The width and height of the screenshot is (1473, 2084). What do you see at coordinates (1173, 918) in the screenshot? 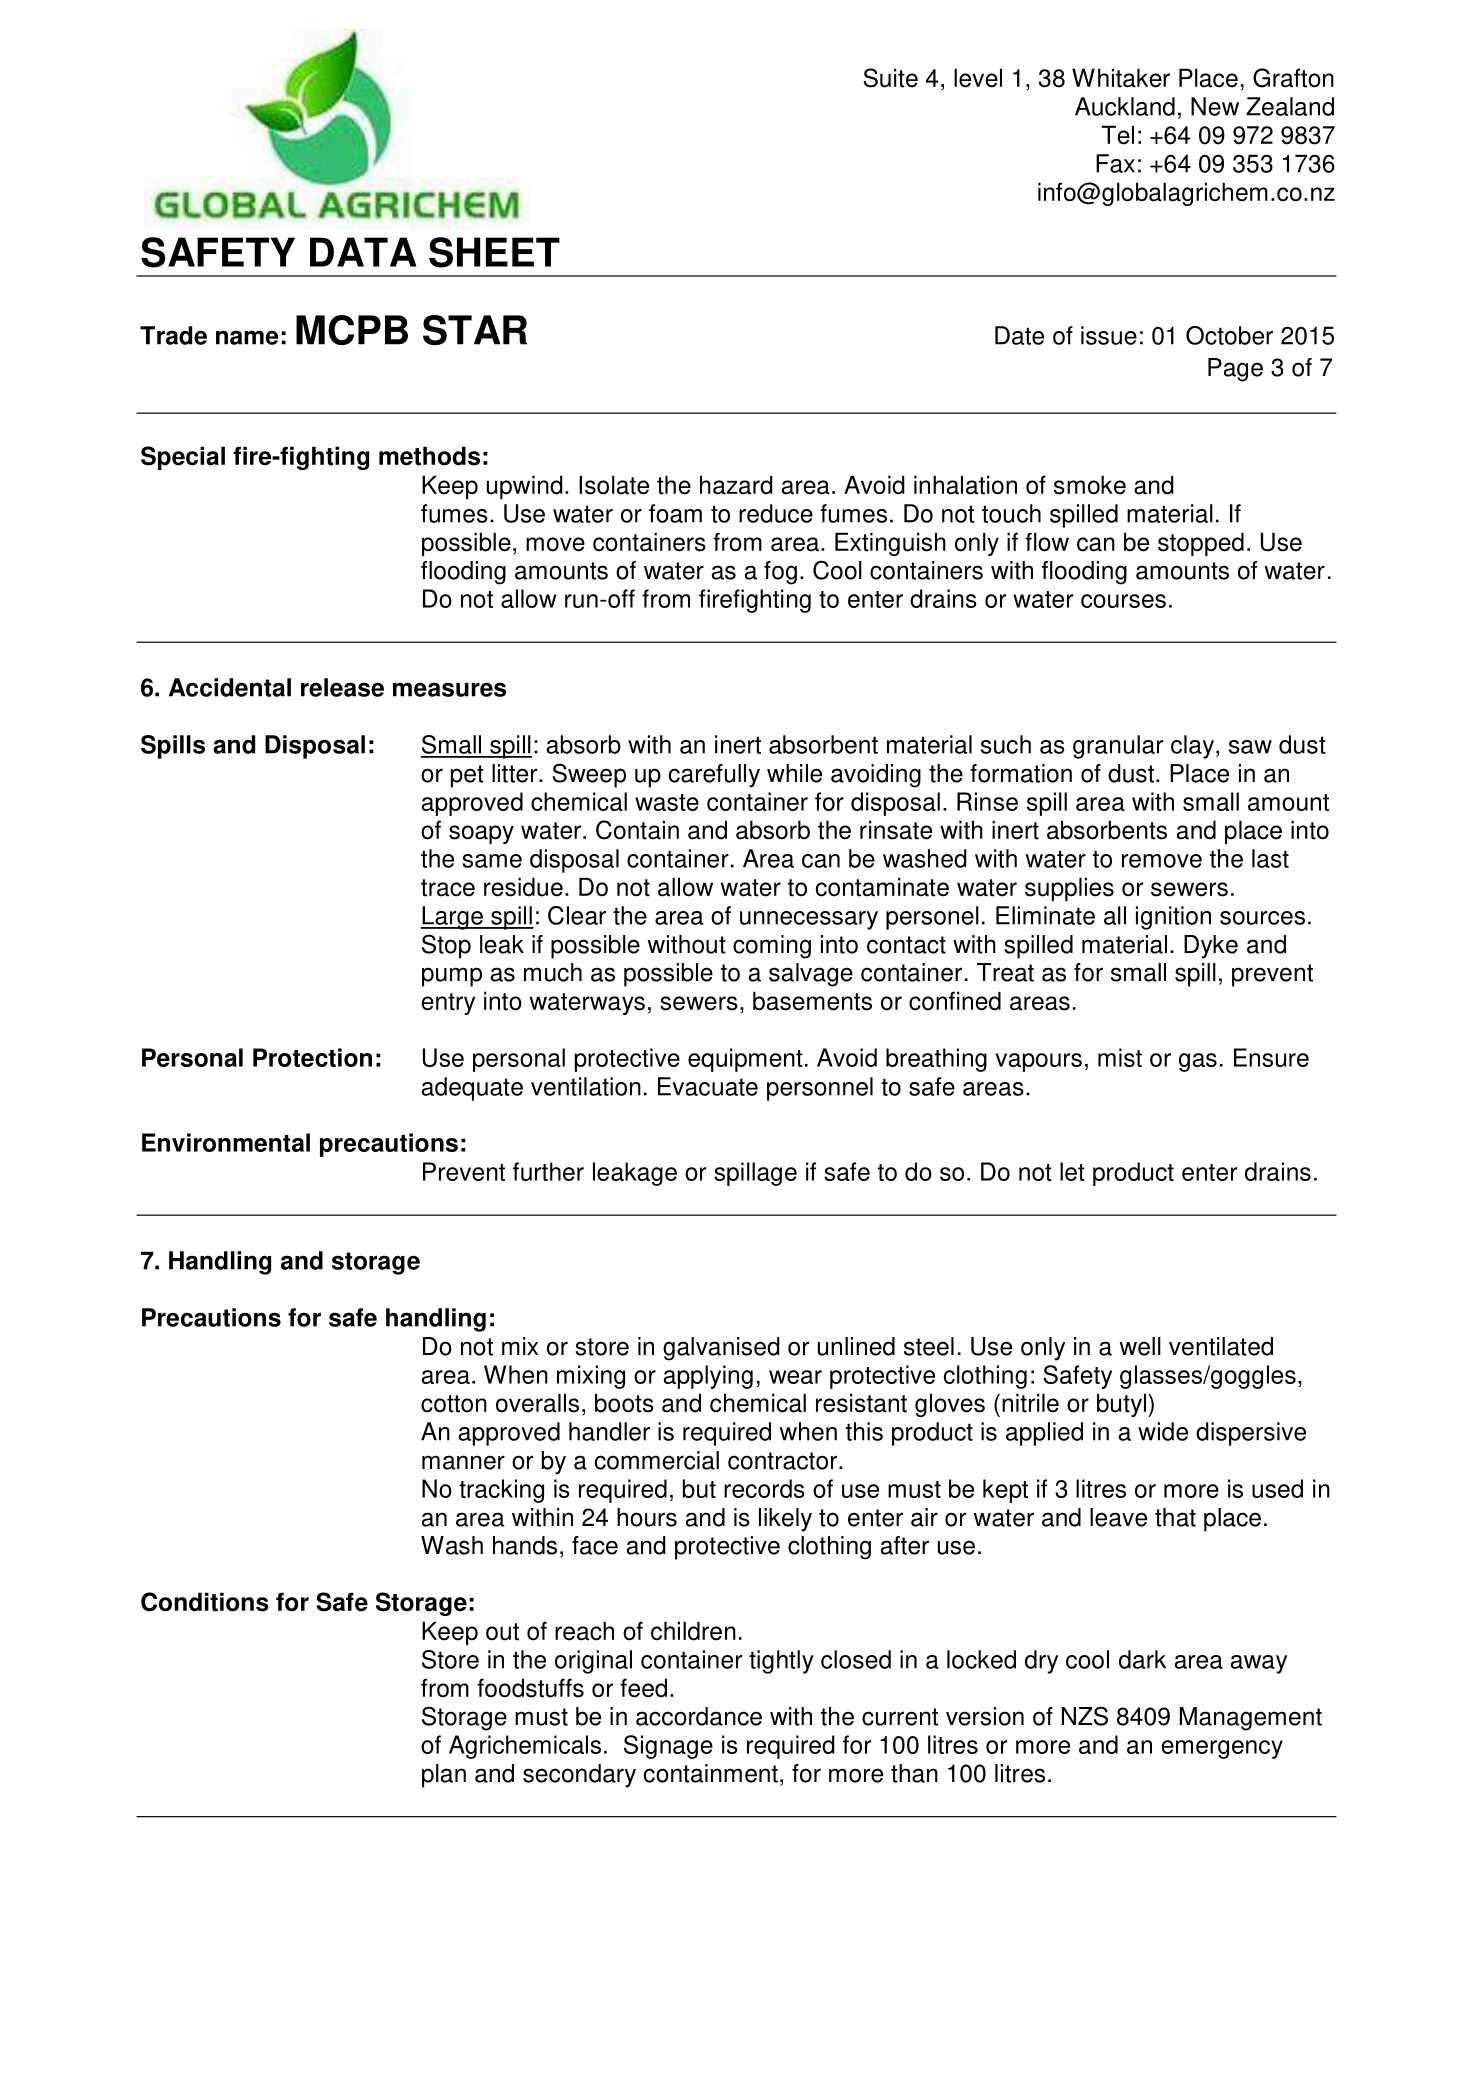
I see `ignition` at bounding box center [1173, 918].
